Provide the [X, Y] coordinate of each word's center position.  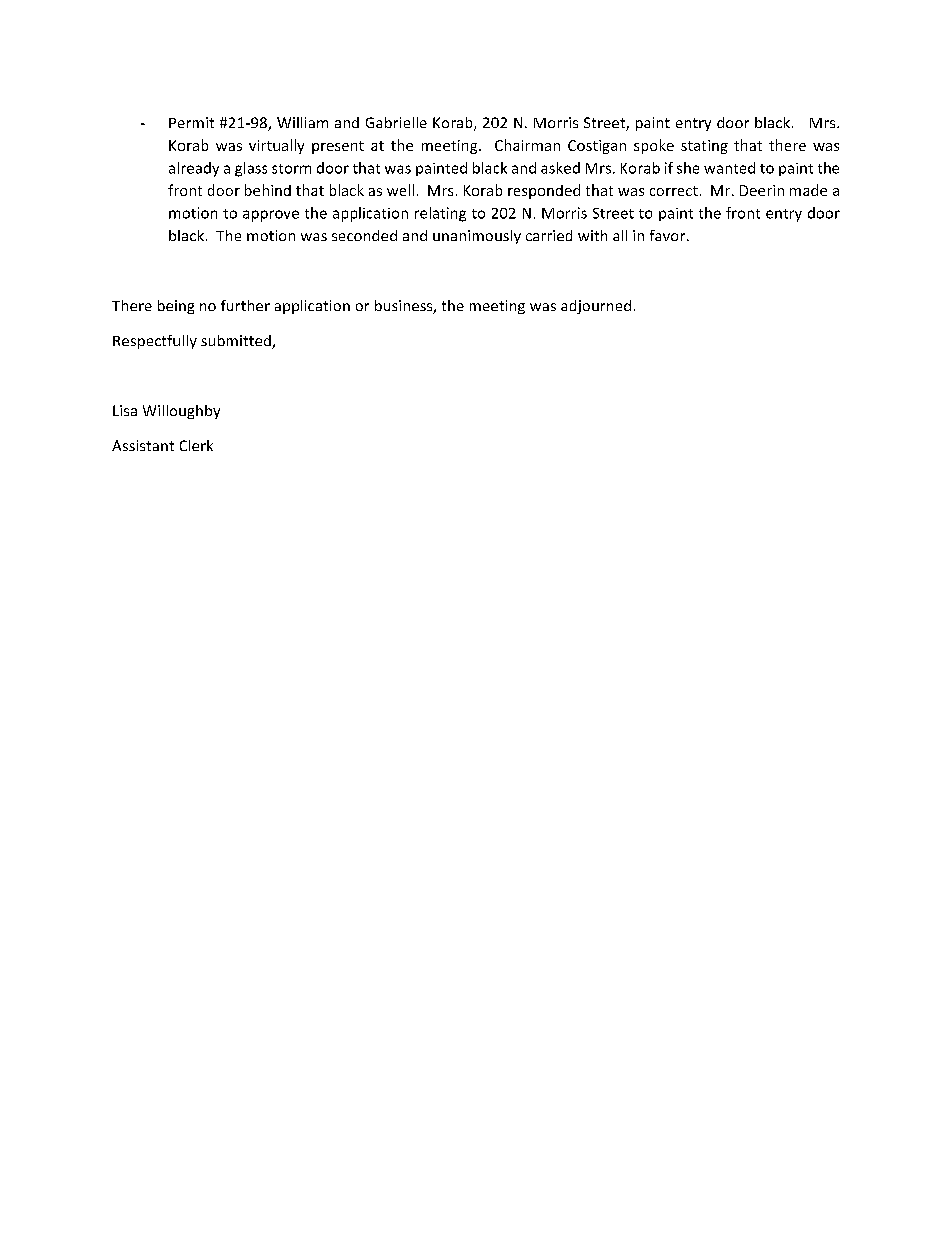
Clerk [196, 445]
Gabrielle [396, 122]
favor [669, 235]
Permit [191, 122]
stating [704, 147]
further [245, 305]
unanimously [477, 237]
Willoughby [181, 412]
